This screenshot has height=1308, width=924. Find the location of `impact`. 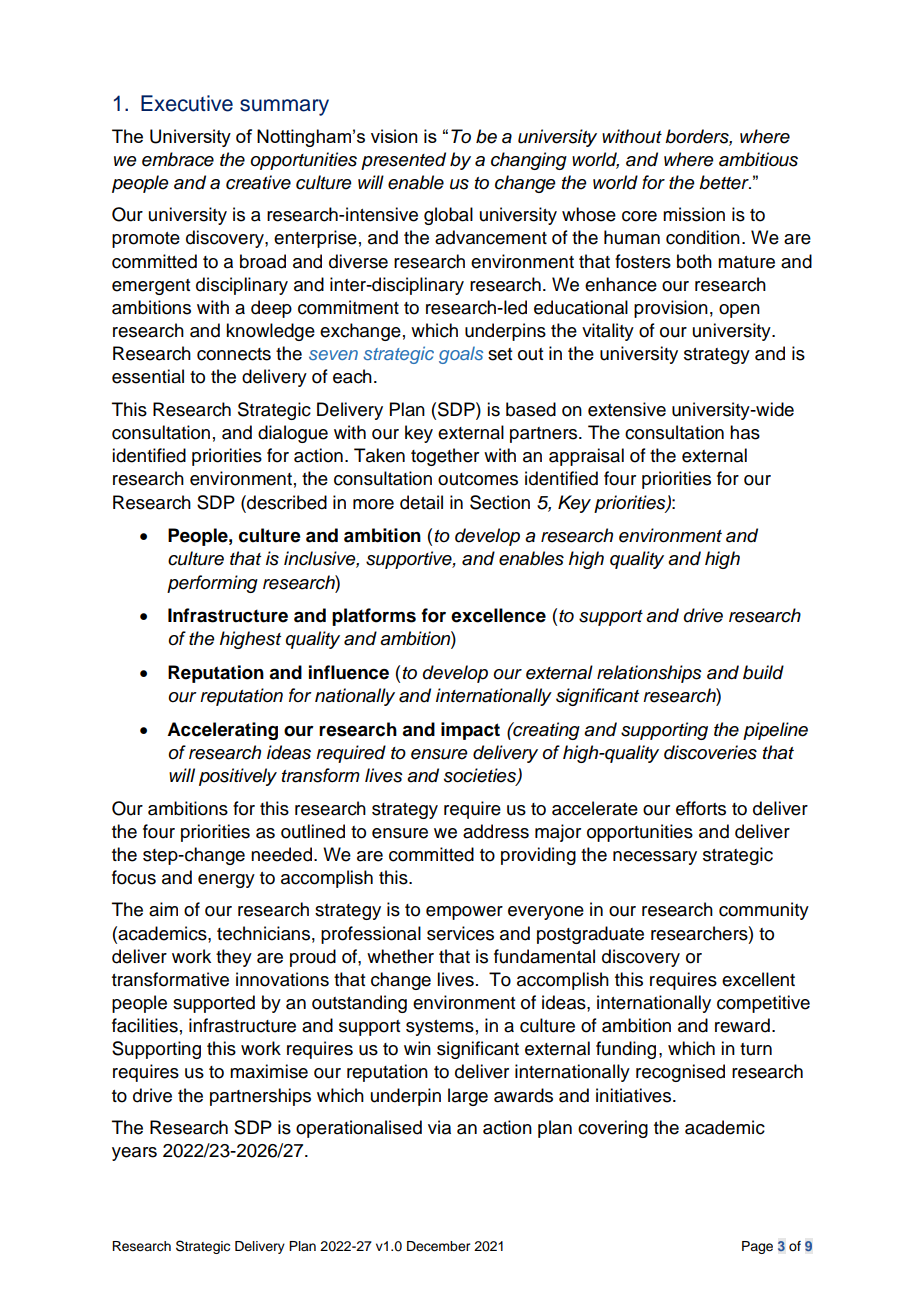

impact is located at coordinates (470, 731).
